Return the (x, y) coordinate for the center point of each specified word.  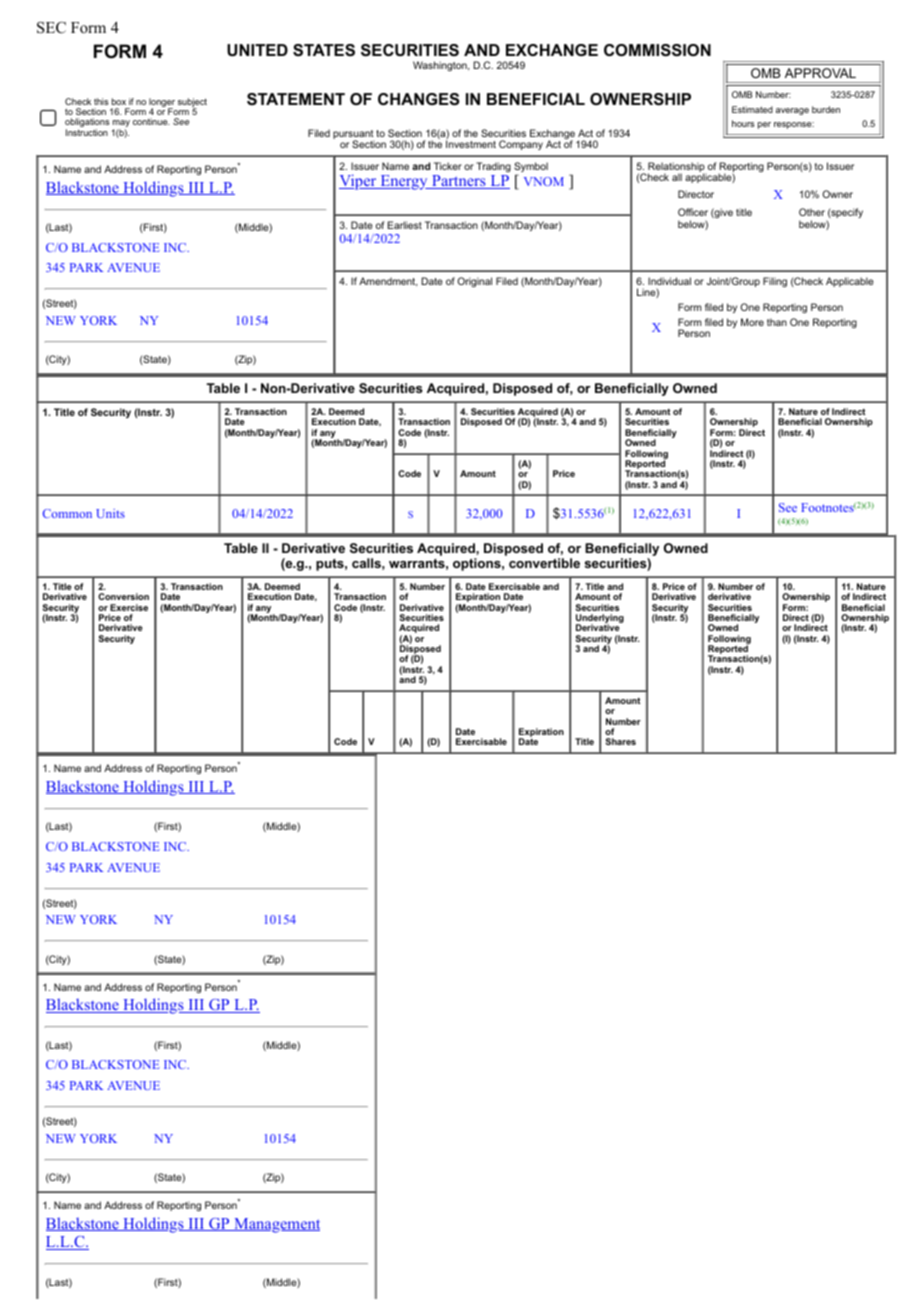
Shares (620, 741)
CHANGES (419, 99)
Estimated (752, 109)
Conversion (123, 596)
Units (110, 513)
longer (162, 103)
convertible (544, 563)
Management (276, 1225)
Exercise (129, 607)
